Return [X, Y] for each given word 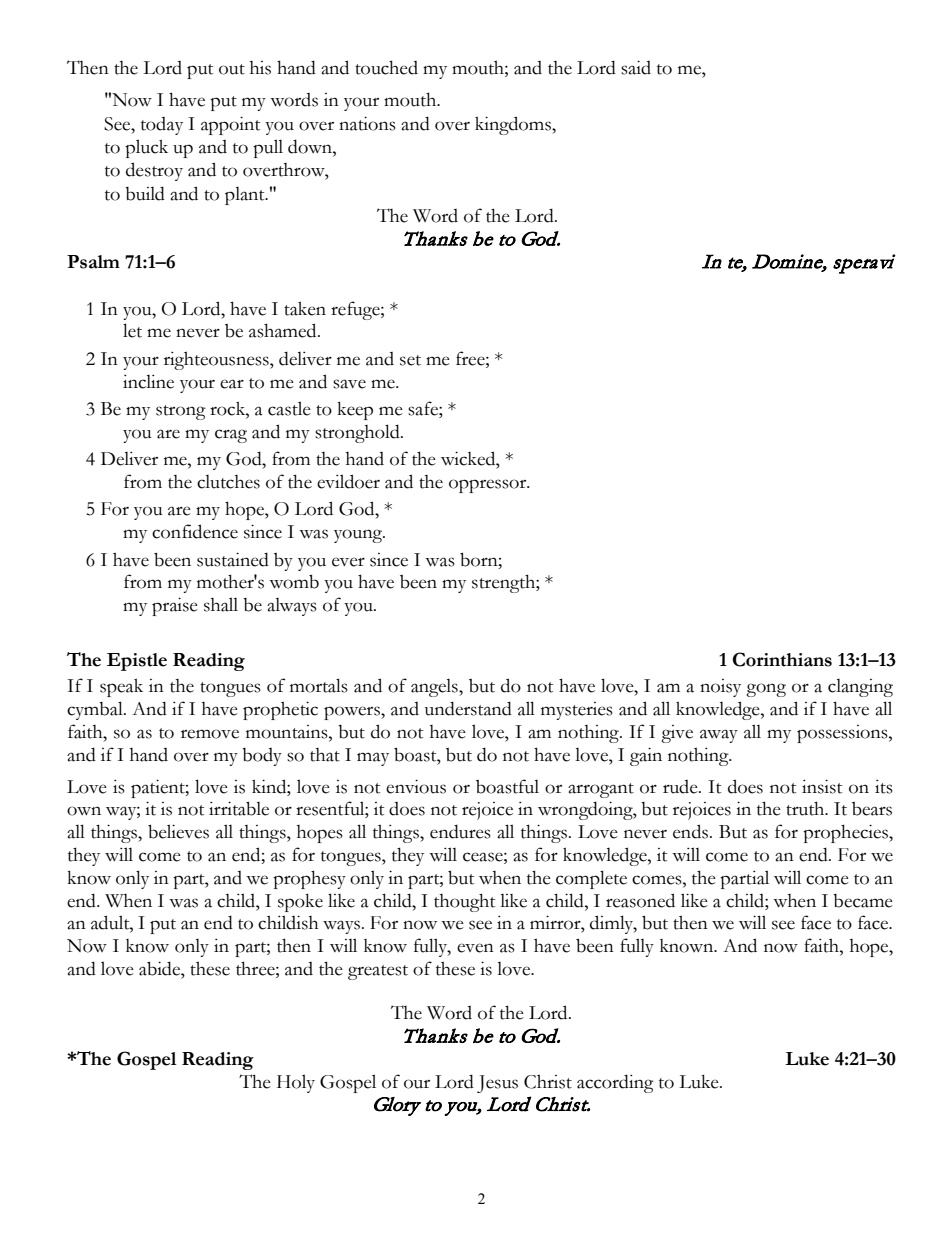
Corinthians [782, 659]
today [162, 126]
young [359, 536]
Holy [296, 1083]
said [636, 67]
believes [178, 831]
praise [175, 606]
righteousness [217, 360]
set [410, 360]
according [615, 1083]
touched [386, 67]
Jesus [497, 1084]
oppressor [489, 486]
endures [460, 831]
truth [806, 808]
